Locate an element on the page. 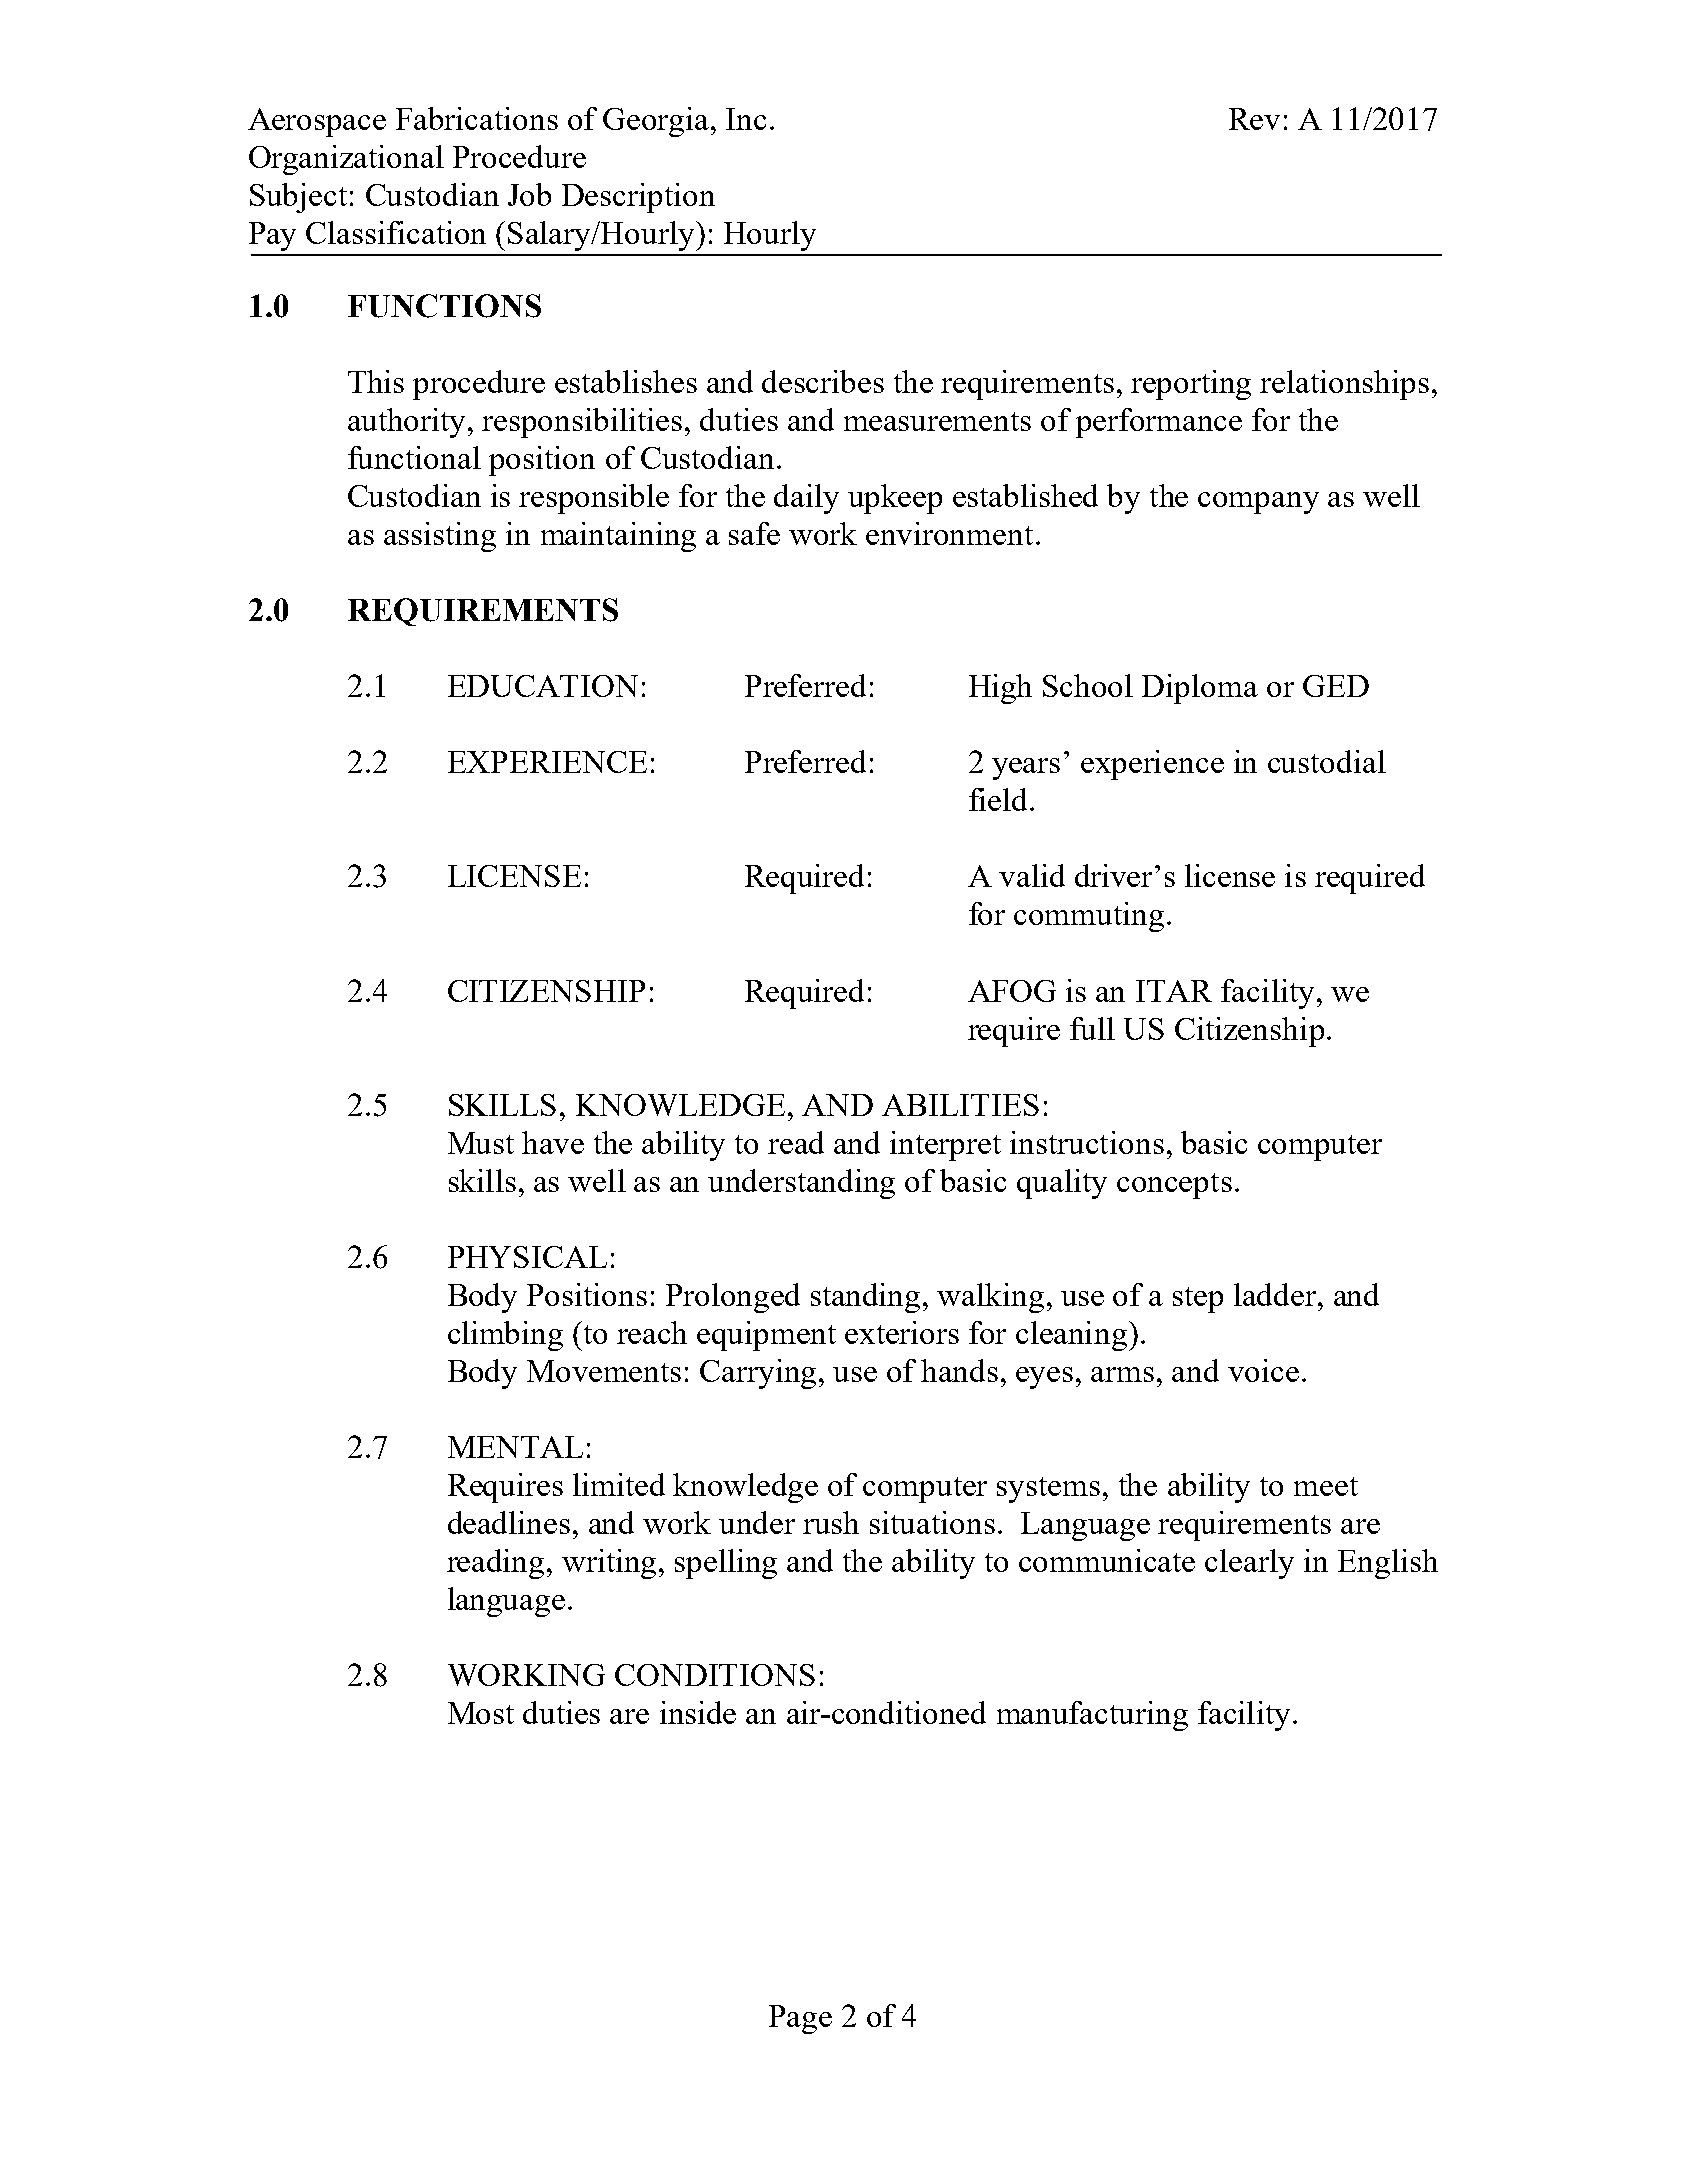 Image resolution: width=1687 pixels, height=2183 pixels. Page is located at coordinates (800, 2019).
